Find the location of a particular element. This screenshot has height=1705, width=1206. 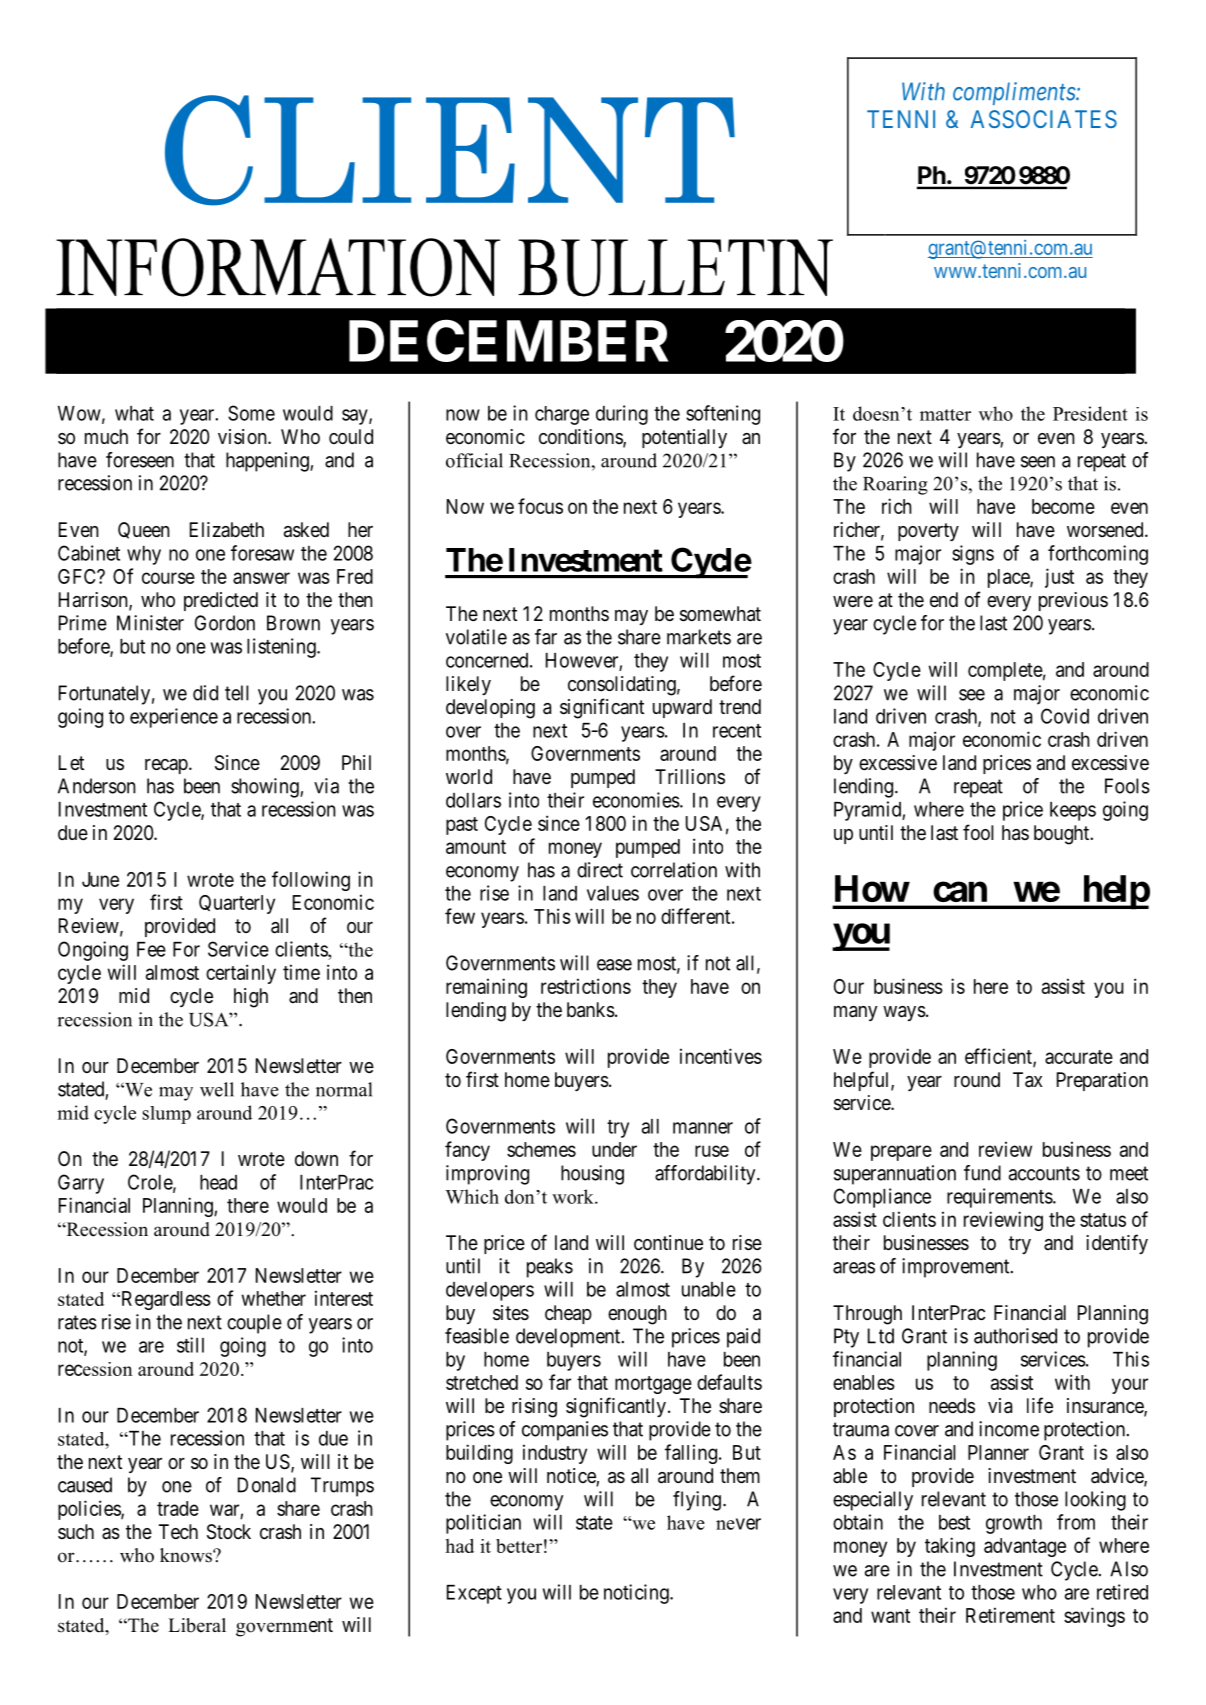

ASSOCIATES is located at coordinates (1044, 119).
